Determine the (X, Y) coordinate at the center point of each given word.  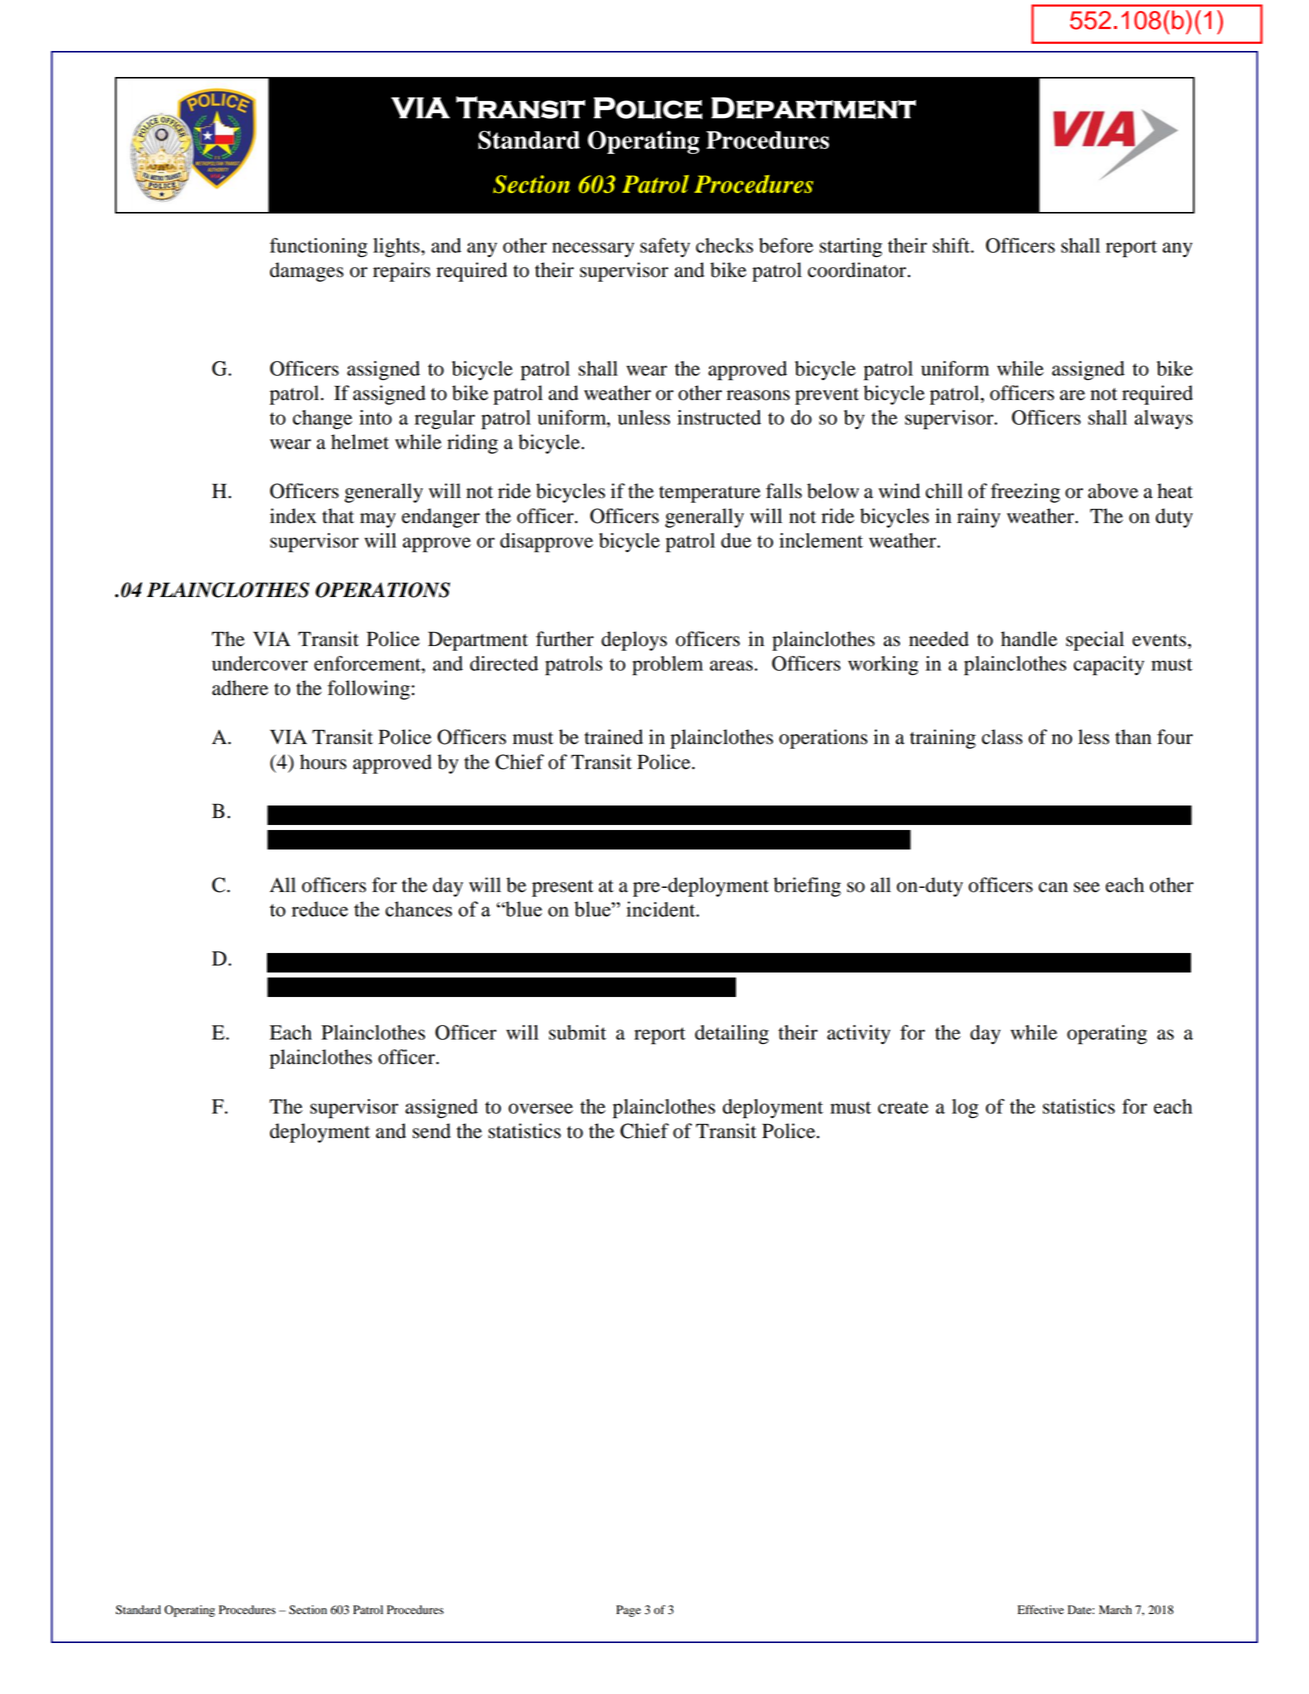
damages (307, 272)
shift (952, 245)
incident (662, 909)
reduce (320, 909)
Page (628, 1611)
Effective (1041, 1609)
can (1053, 887)
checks (724, 245)
